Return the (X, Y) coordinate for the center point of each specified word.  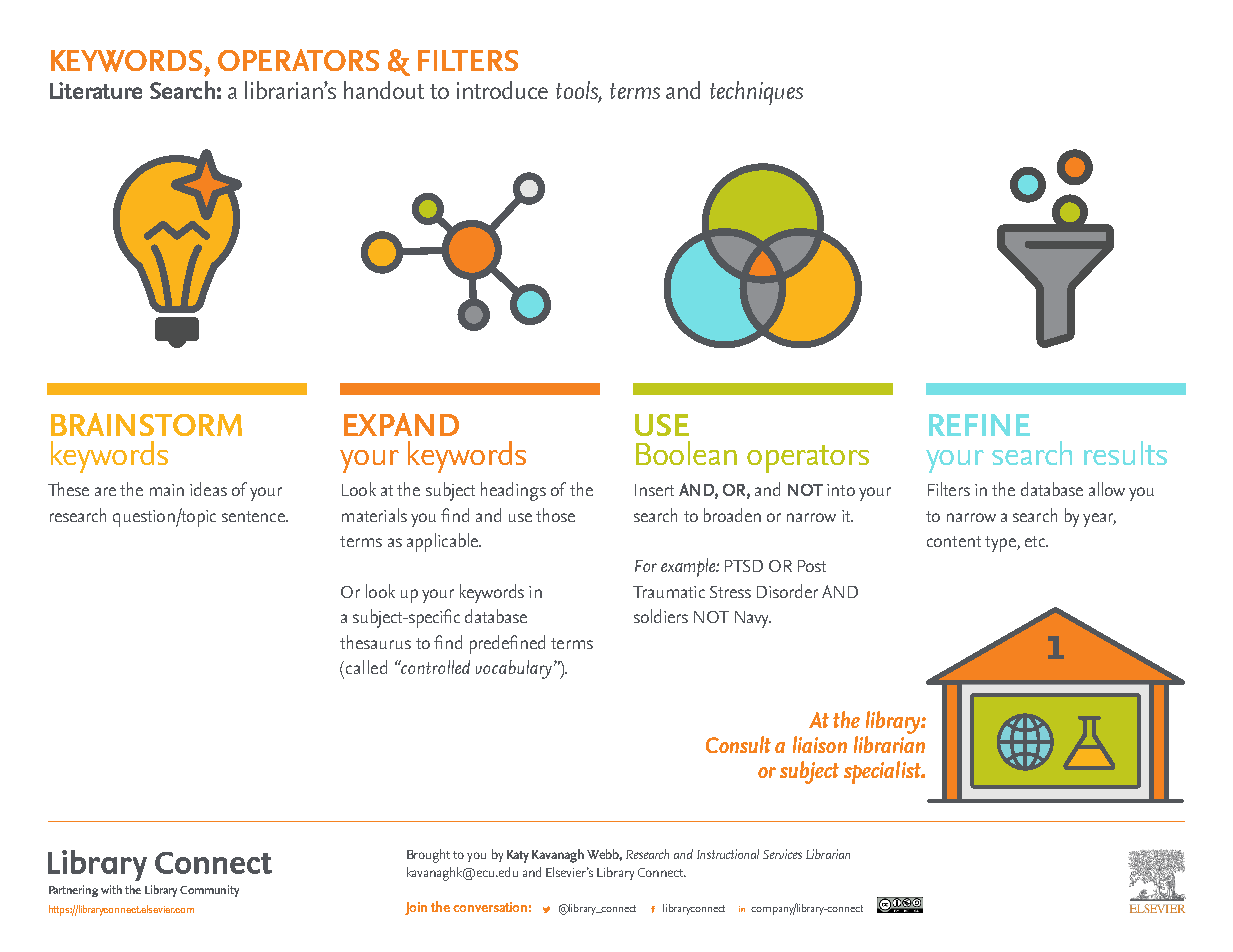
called (365, 667)
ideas (208, 489)
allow (1107, 489)
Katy (518, 856)
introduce (502, 90)
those (555, 515)
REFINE (979, 425)
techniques (756, 93)
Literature (96, 90)
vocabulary (515, 669)
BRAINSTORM (146, 424)
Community (209, 891)
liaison (820, 744)
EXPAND (401, 424)
